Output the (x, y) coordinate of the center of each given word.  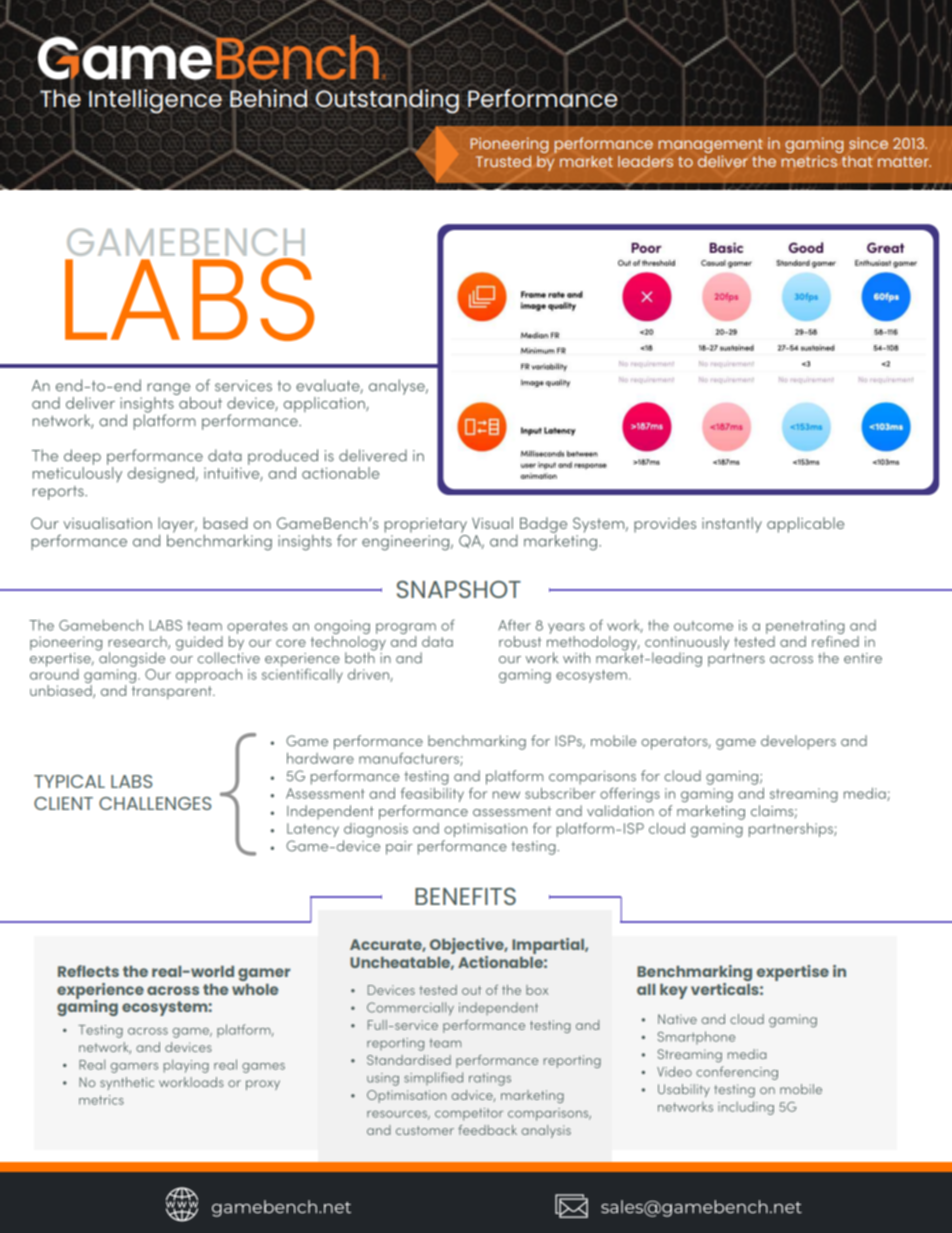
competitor (469, 1114)
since (868, 143)
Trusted (503, 161)
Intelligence (155, 101)
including (746, 1108)
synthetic (127, 1083)
